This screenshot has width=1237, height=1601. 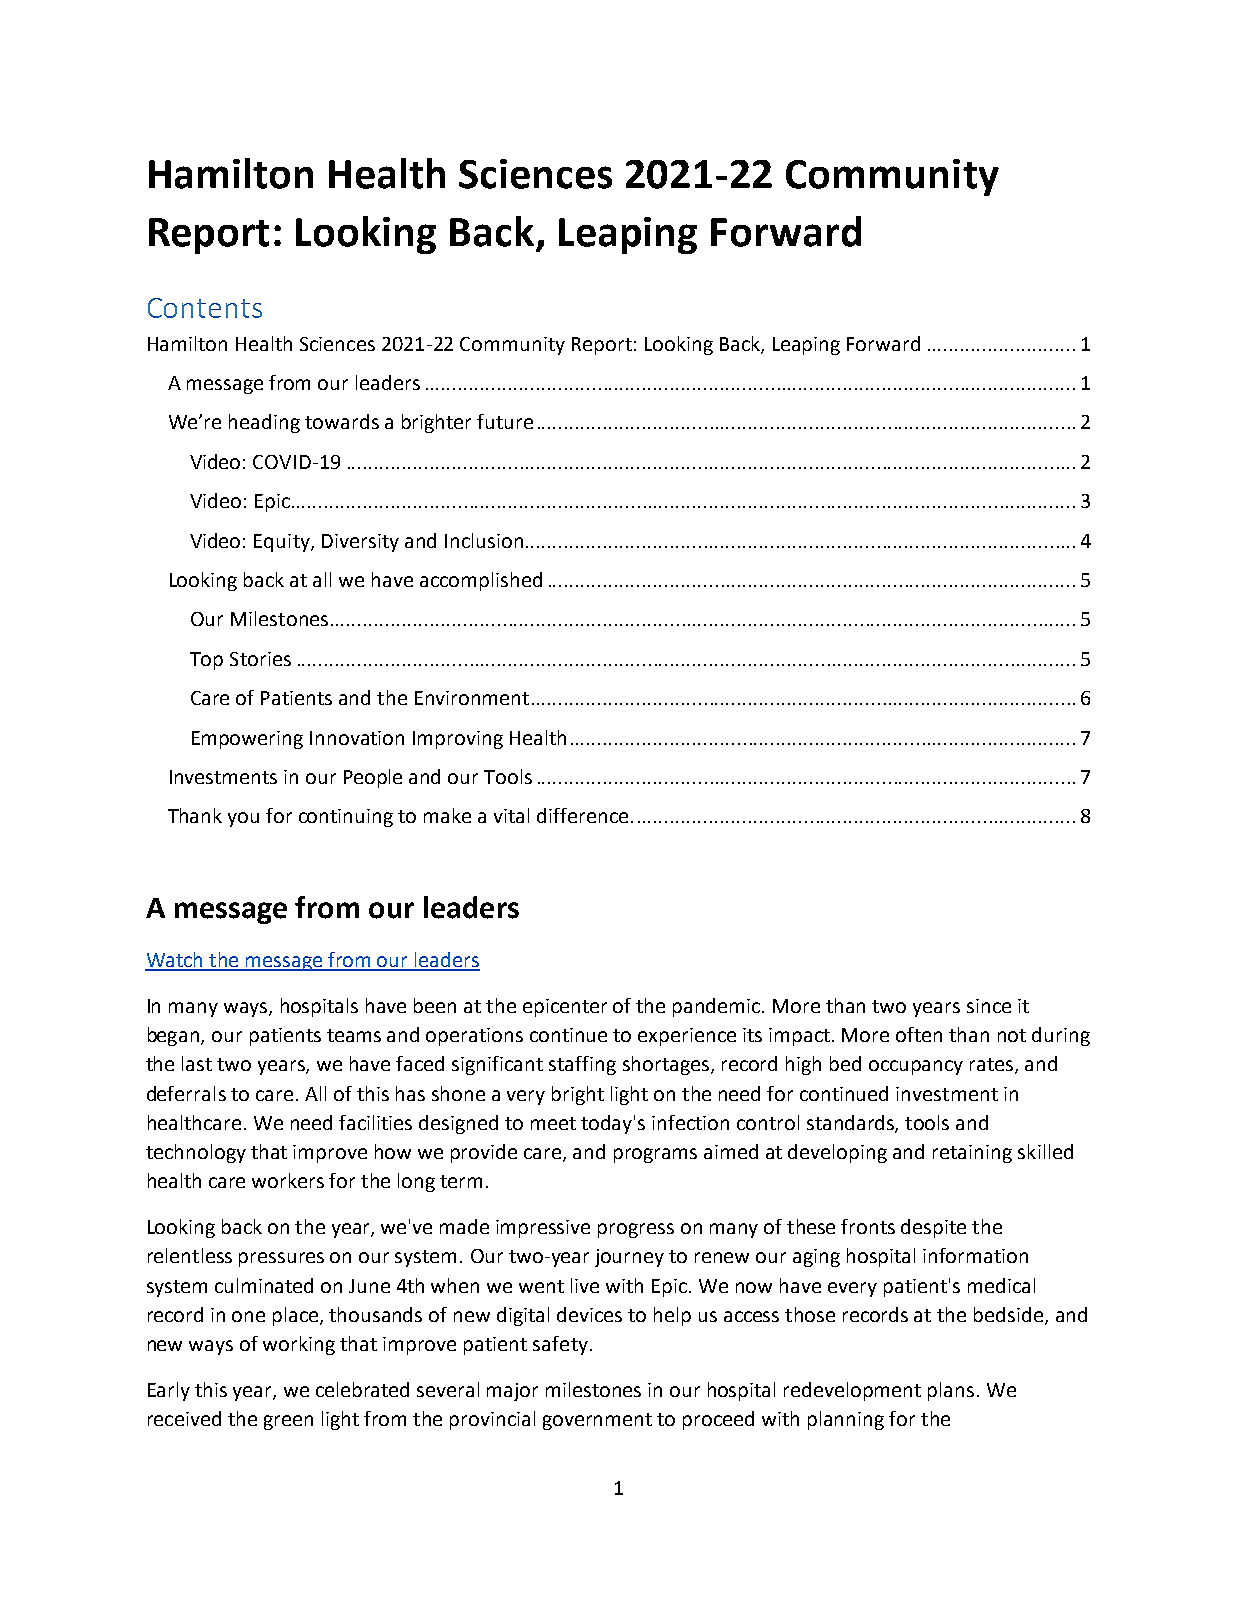 I want to click on towards, so click(x=342, y=421).
